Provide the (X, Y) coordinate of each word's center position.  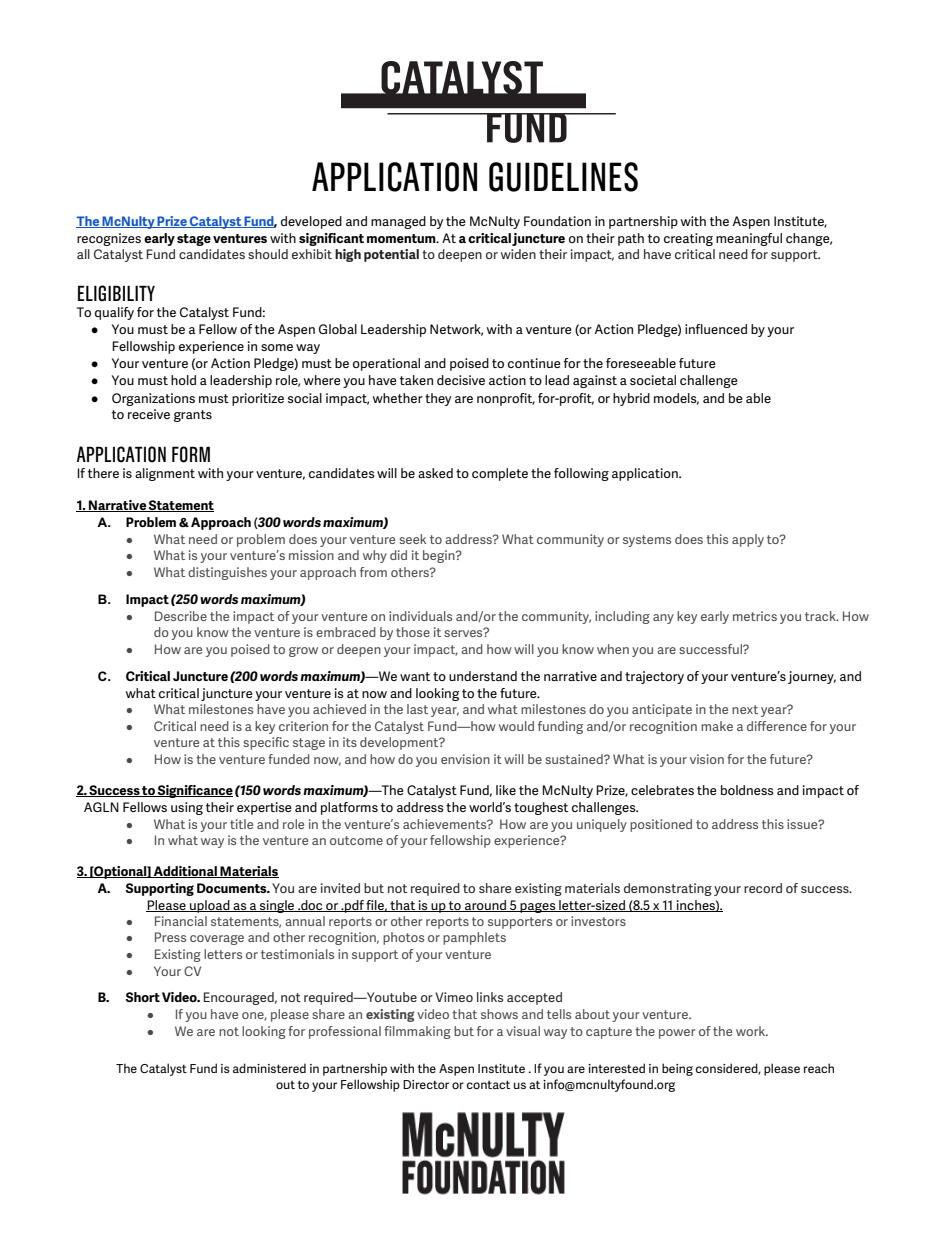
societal (653, 380)
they (438, 399)
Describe (181, 616)
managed (398, 222)
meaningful (749, 239)
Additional (185, 872)
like (506, 790)
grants (193, 416)
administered (269, 1068)
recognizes (109, 239)
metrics (755, 616)
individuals (420, 616)
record (763, 888)
